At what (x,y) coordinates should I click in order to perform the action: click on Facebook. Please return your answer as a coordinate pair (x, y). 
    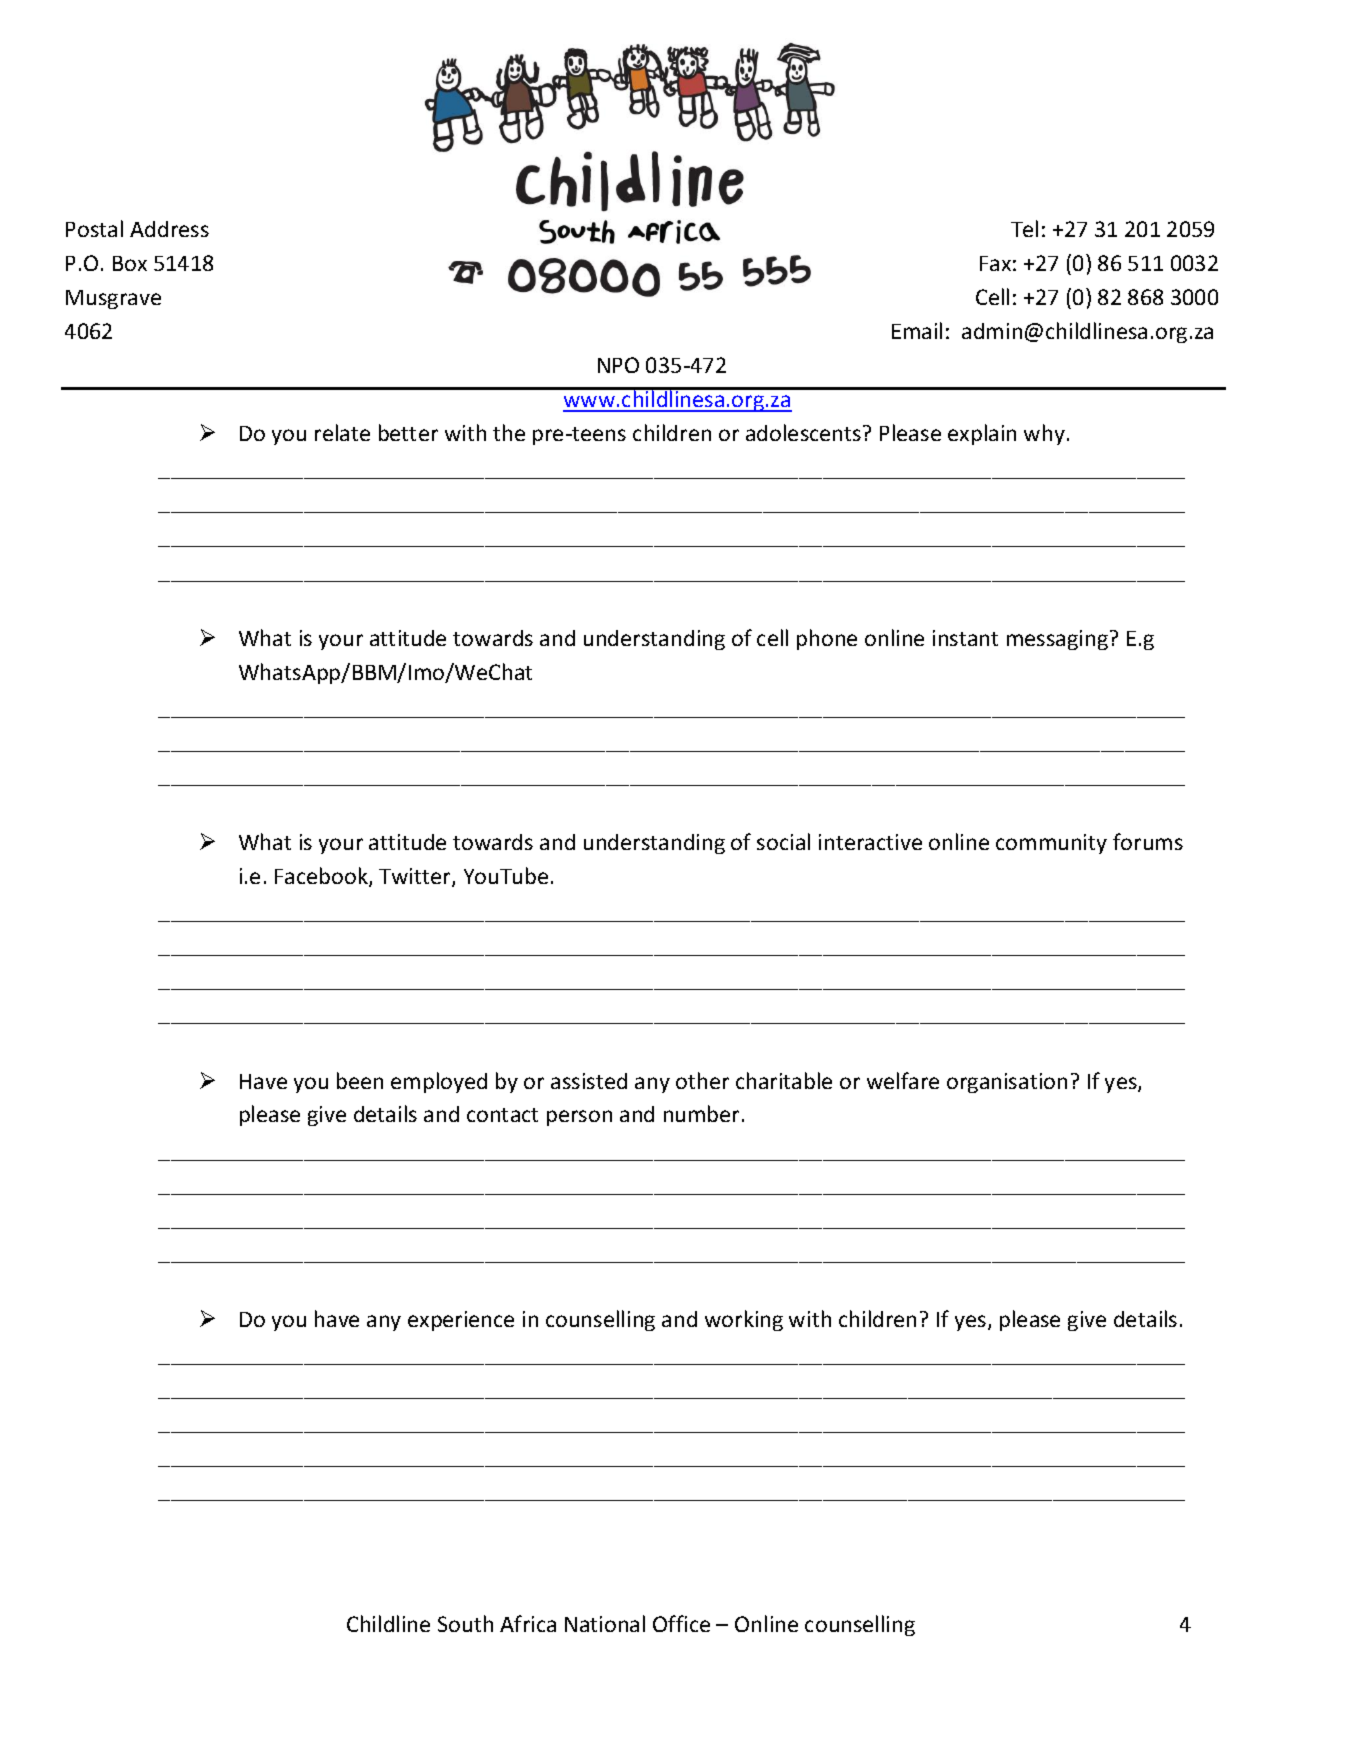
    Looking at the image, I should click on (322, 877).
